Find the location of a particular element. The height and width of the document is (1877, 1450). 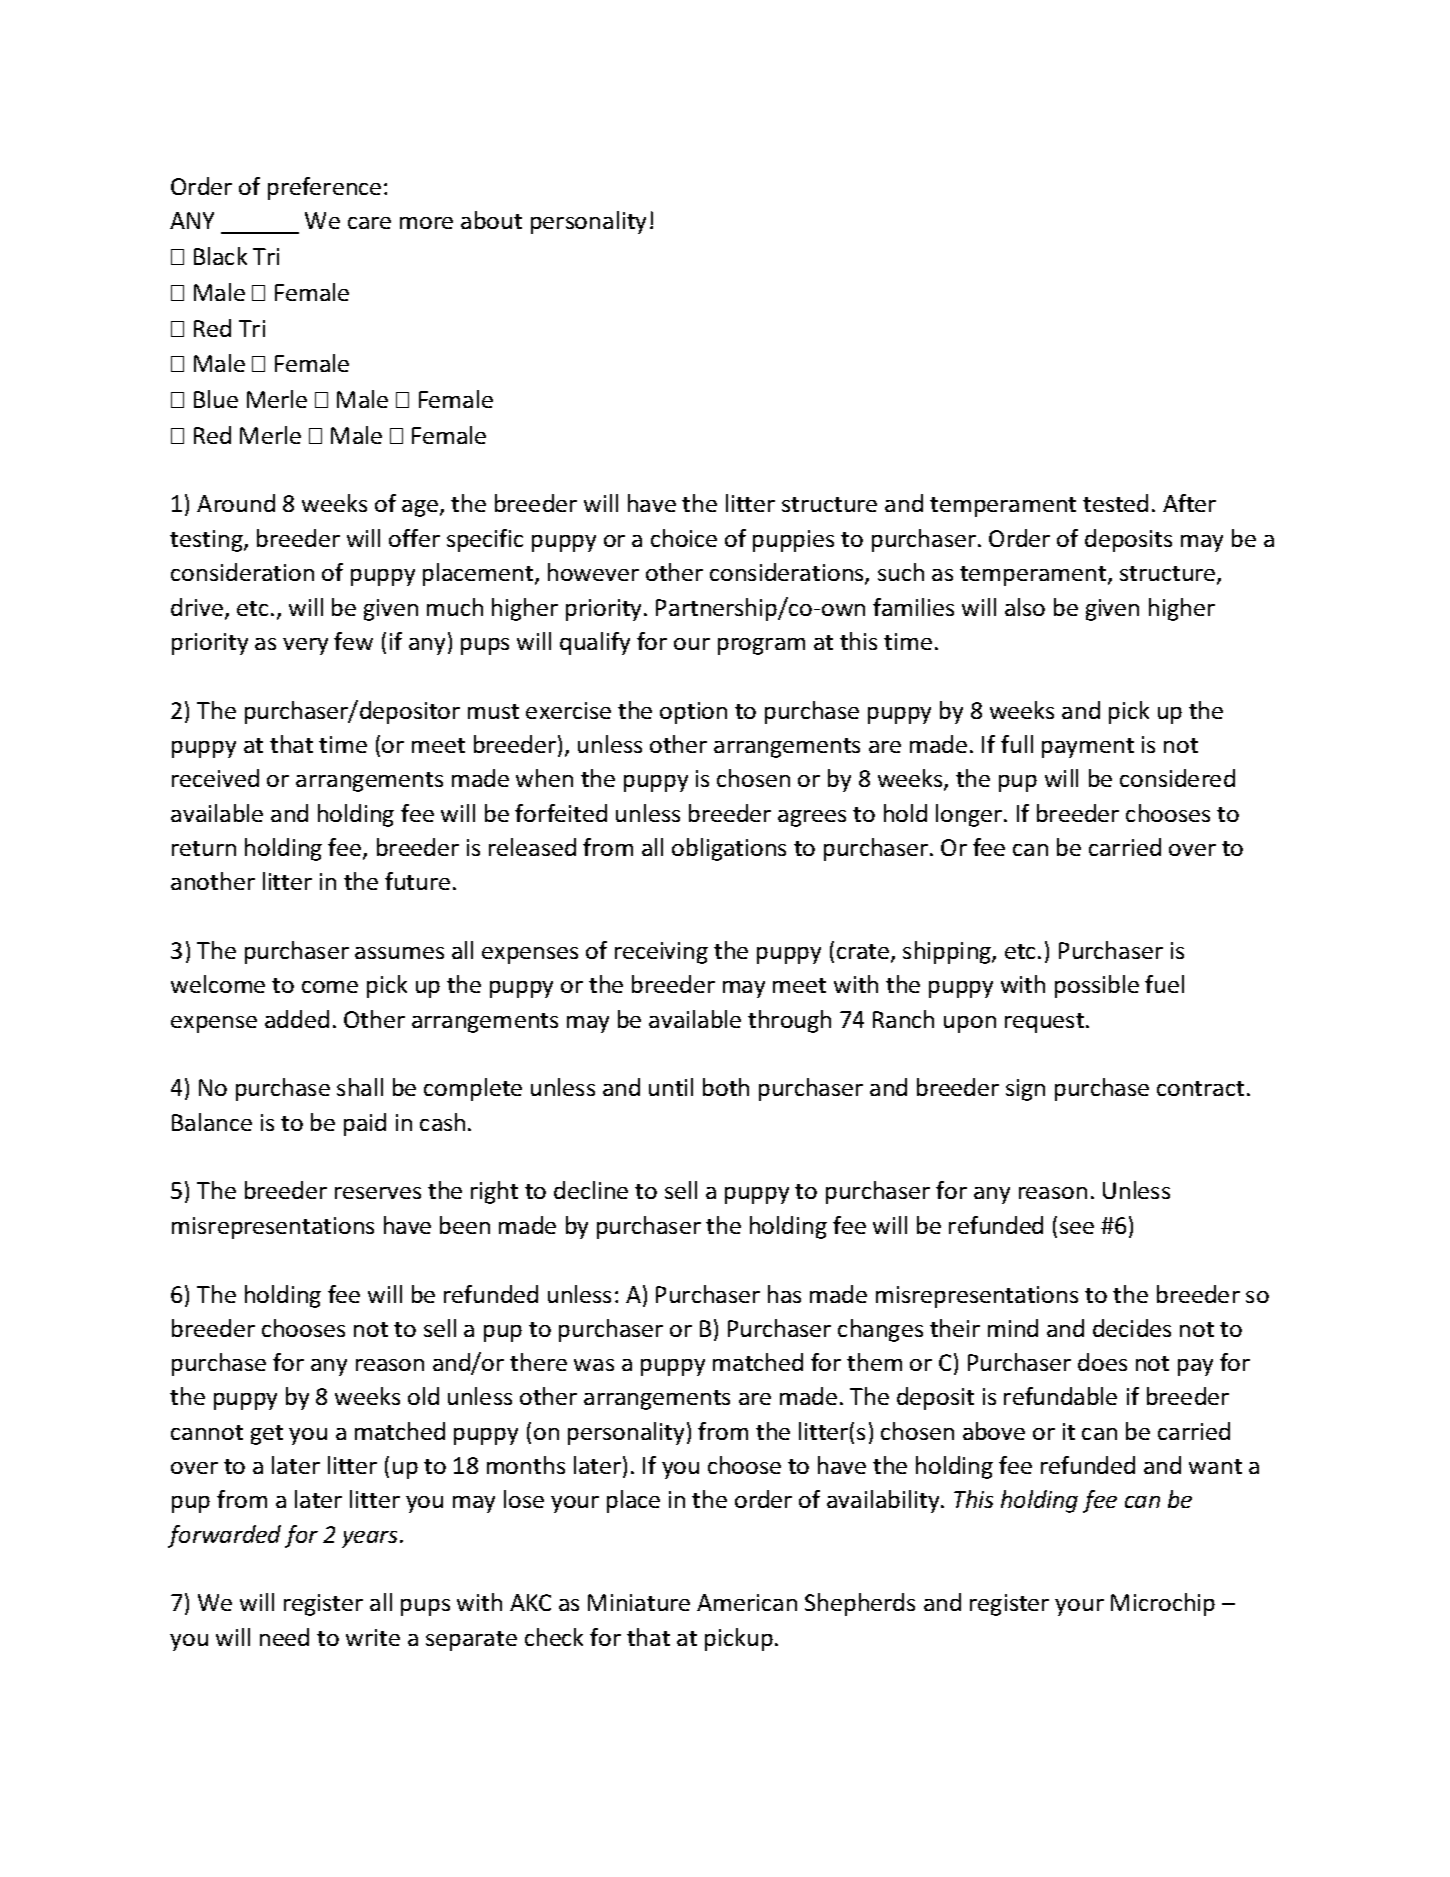

very is located at coordinates (305, 646).
